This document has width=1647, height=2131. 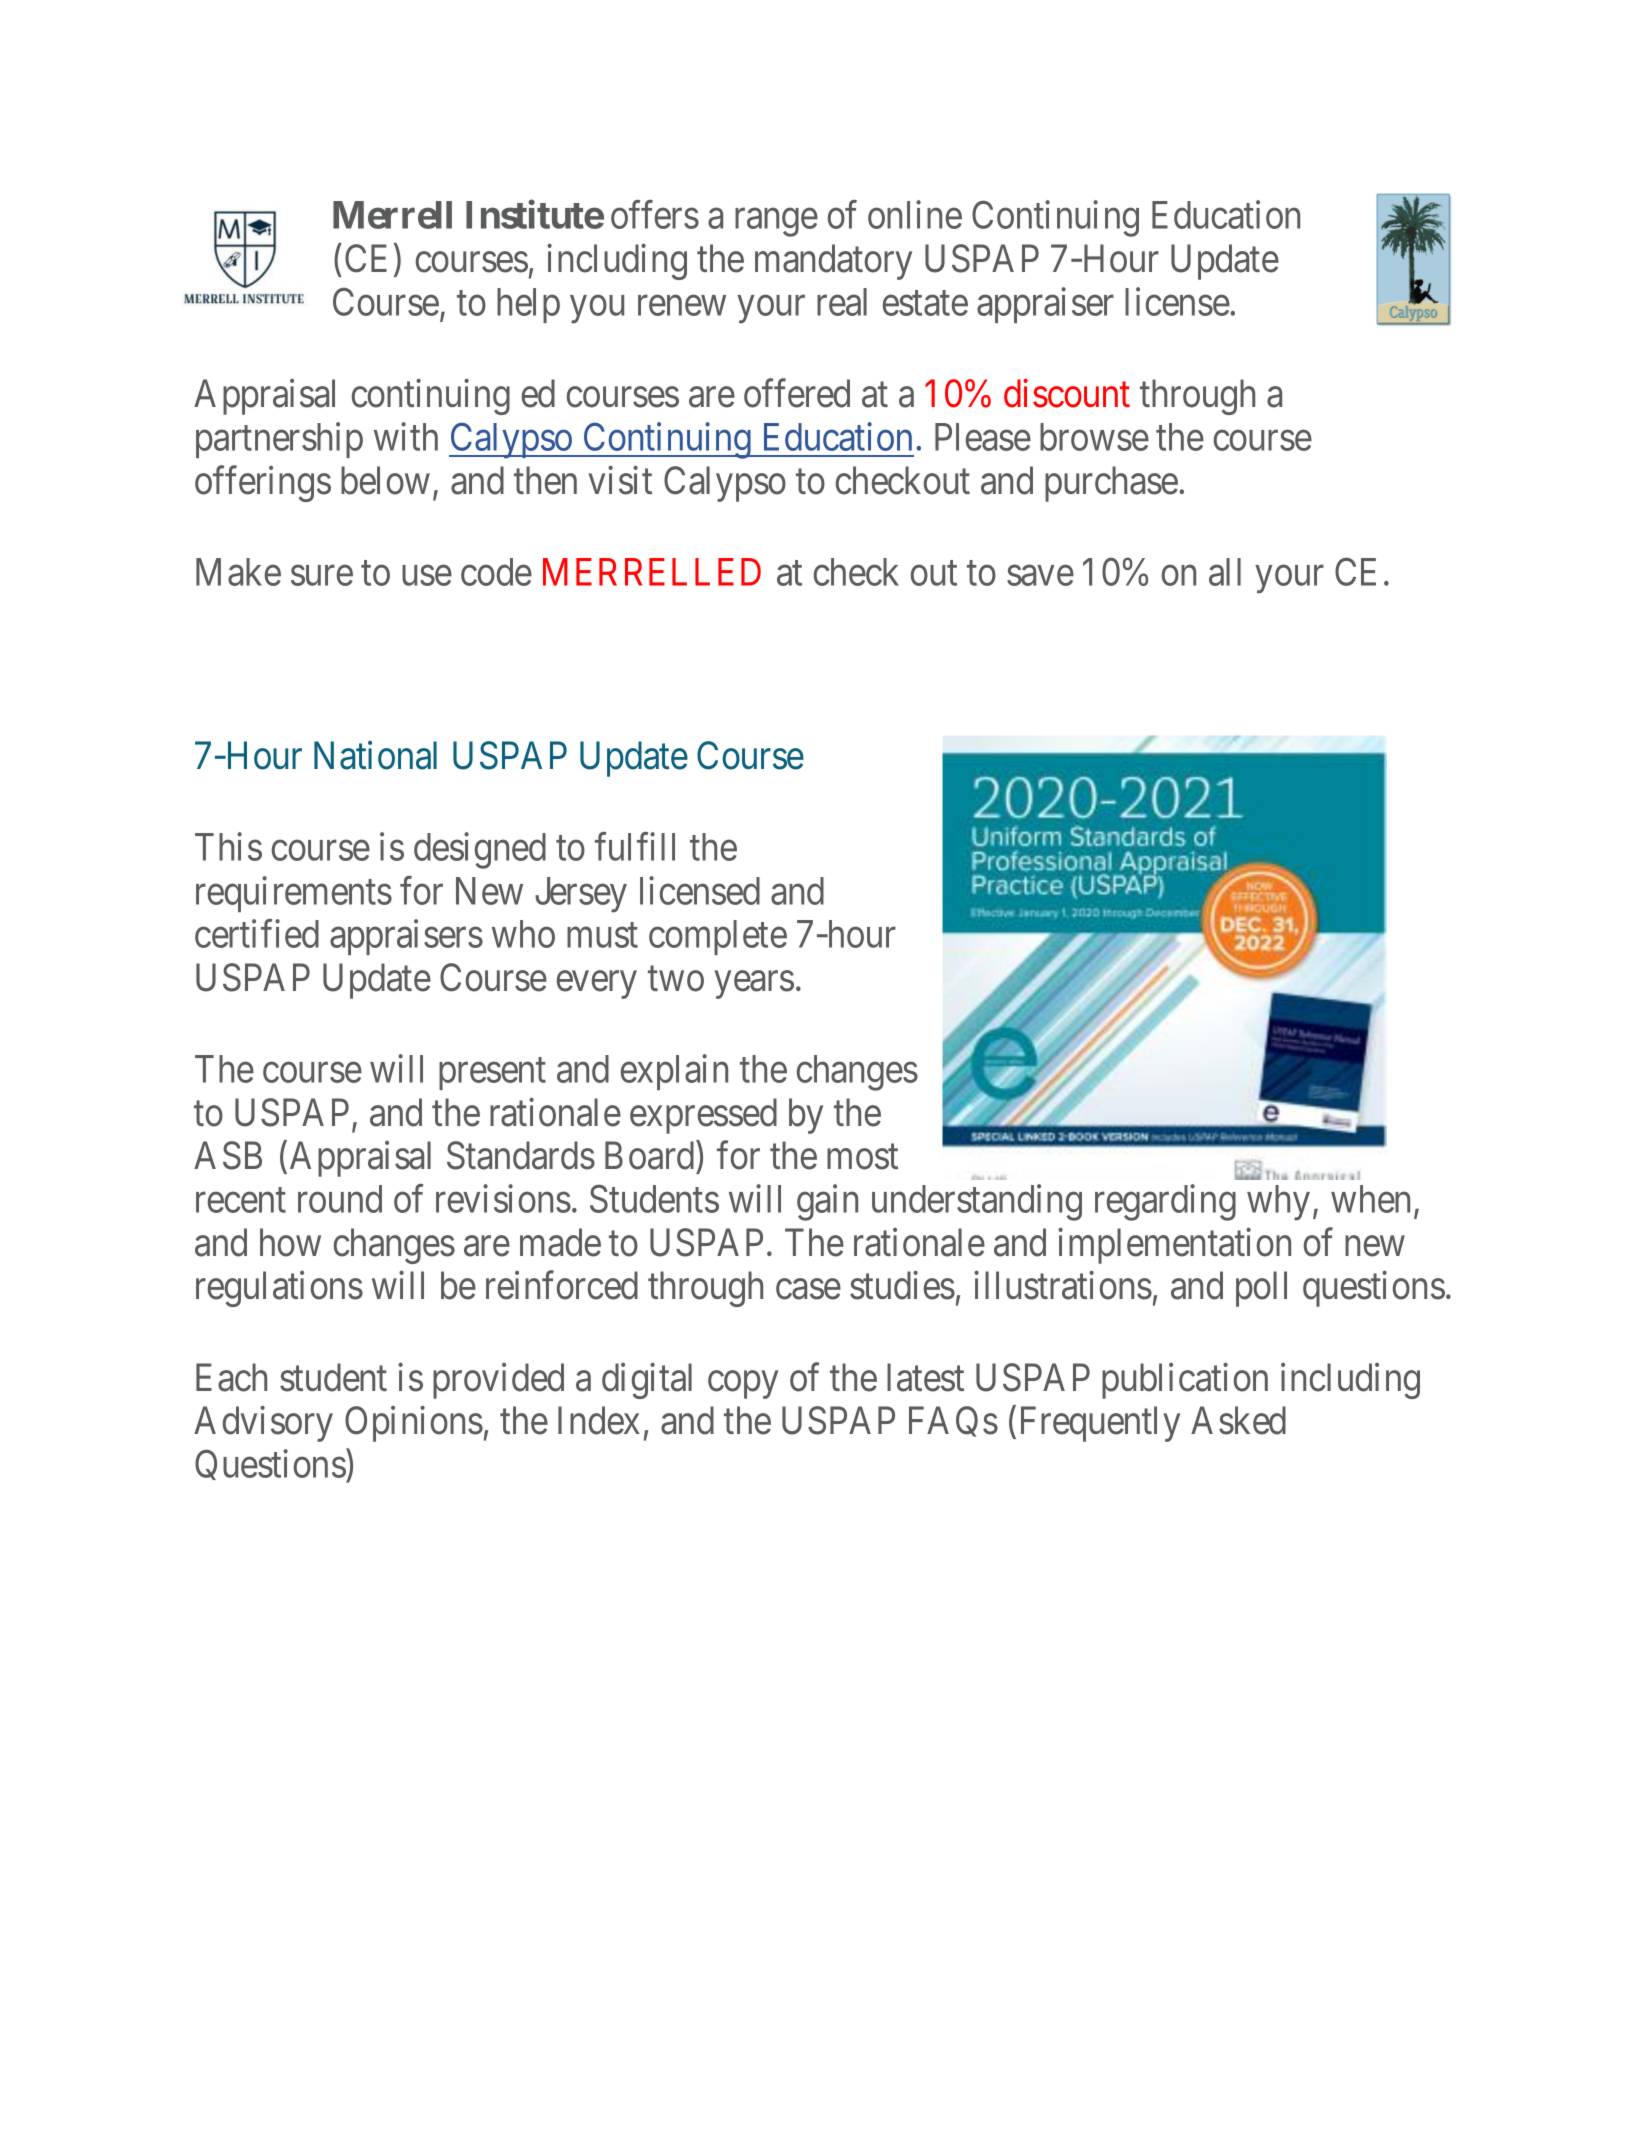 I want to click on all, so click(x=1225, y=572).
